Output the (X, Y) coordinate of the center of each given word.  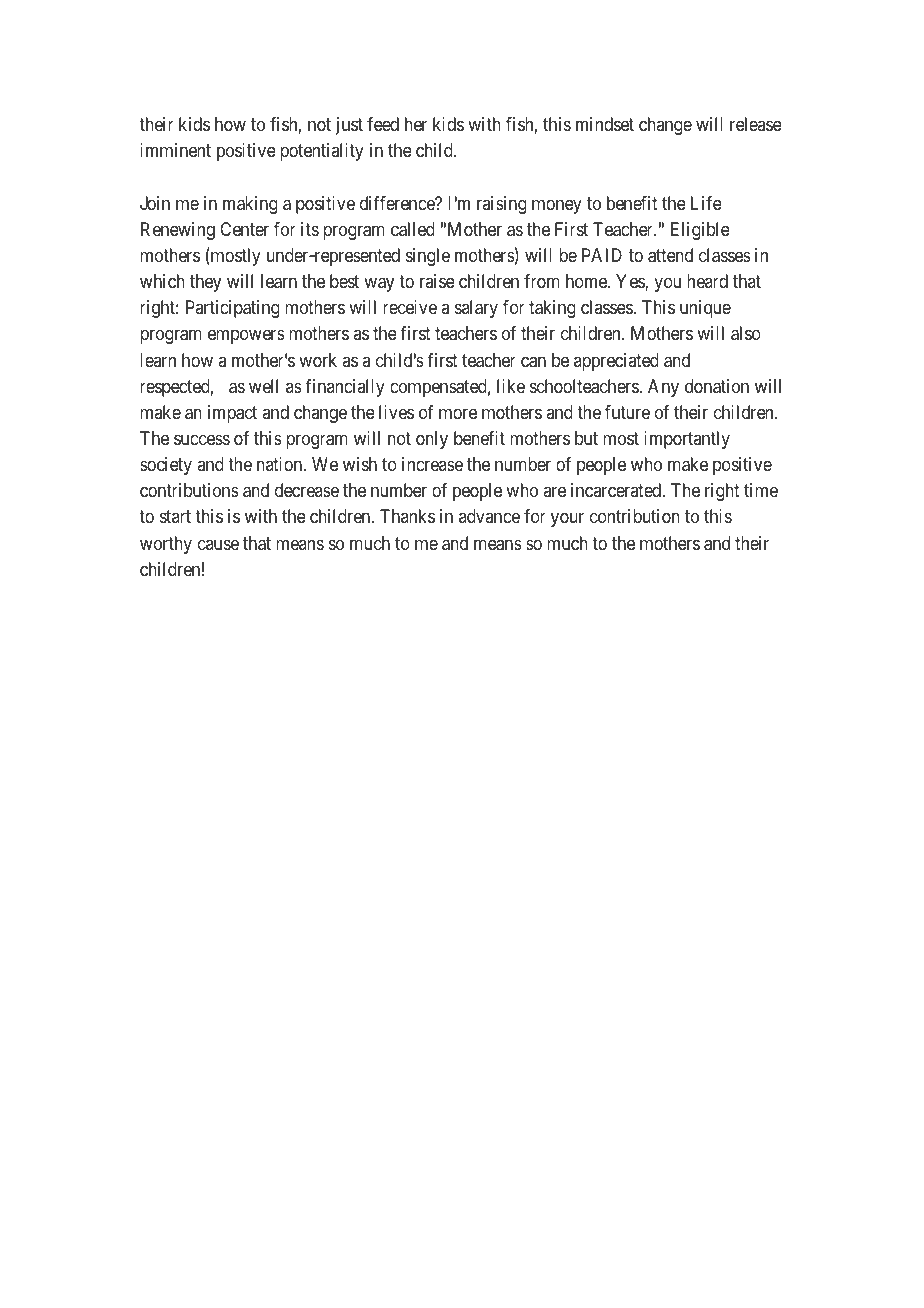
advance (489, 516)
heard (707, 281)
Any (663, 388)
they (205, 283)
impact (232, 414)
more (458, 413)
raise (437, 281)
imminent (175, 150)
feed (383, 124)
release (756, 124)
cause (218, 544)
